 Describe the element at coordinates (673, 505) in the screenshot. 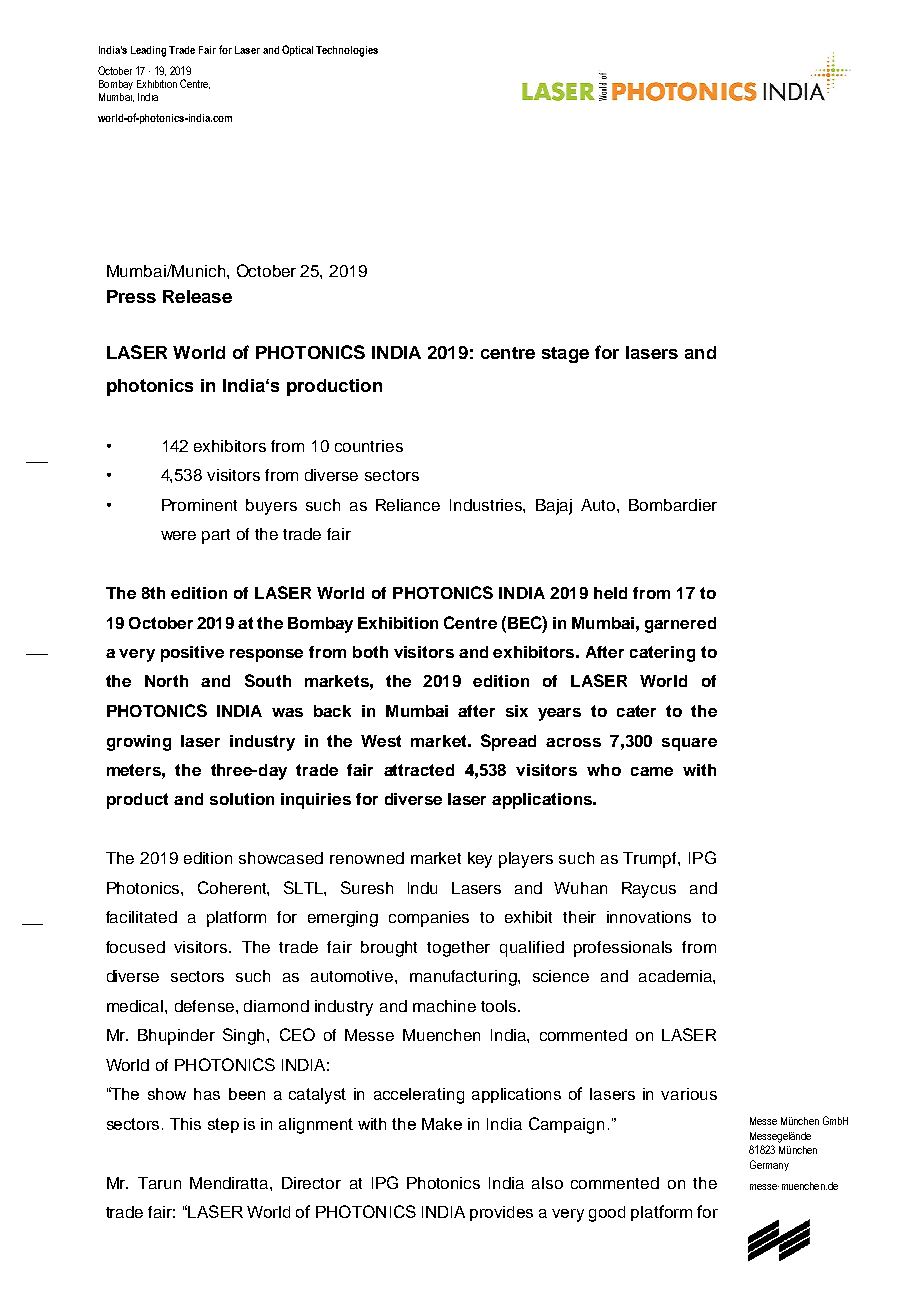

I see `Bombardier` at that location.
